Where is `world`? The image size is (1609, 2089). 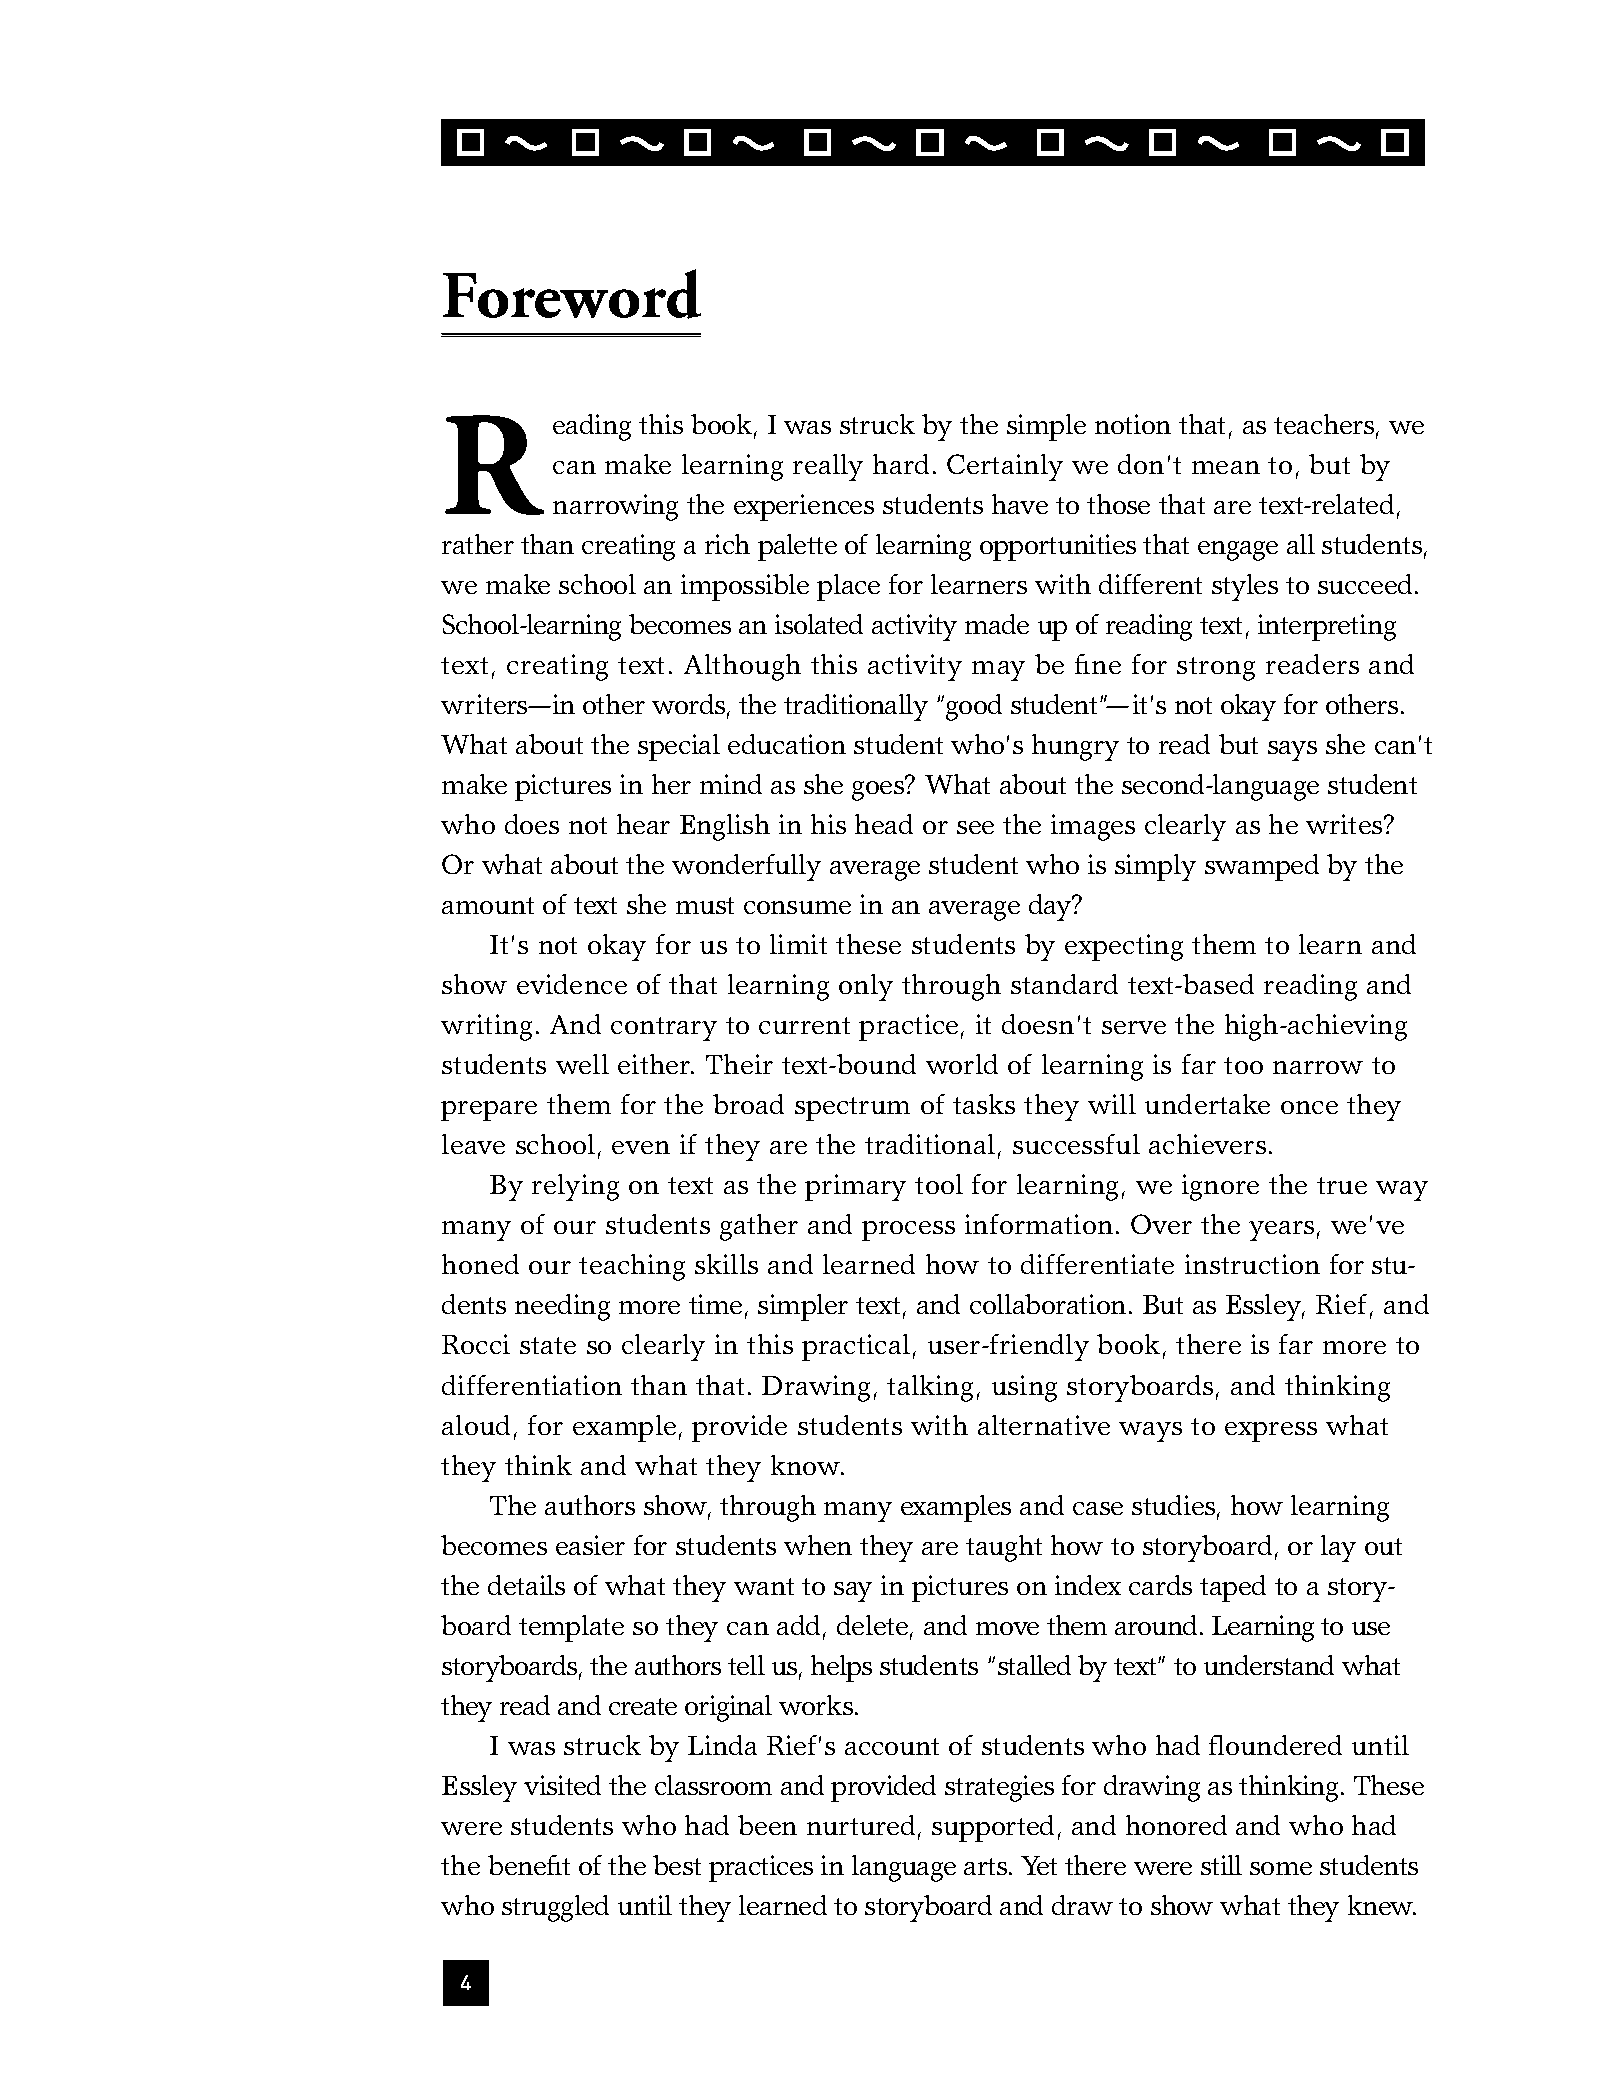 world is located at coordinates (962, 1064).
